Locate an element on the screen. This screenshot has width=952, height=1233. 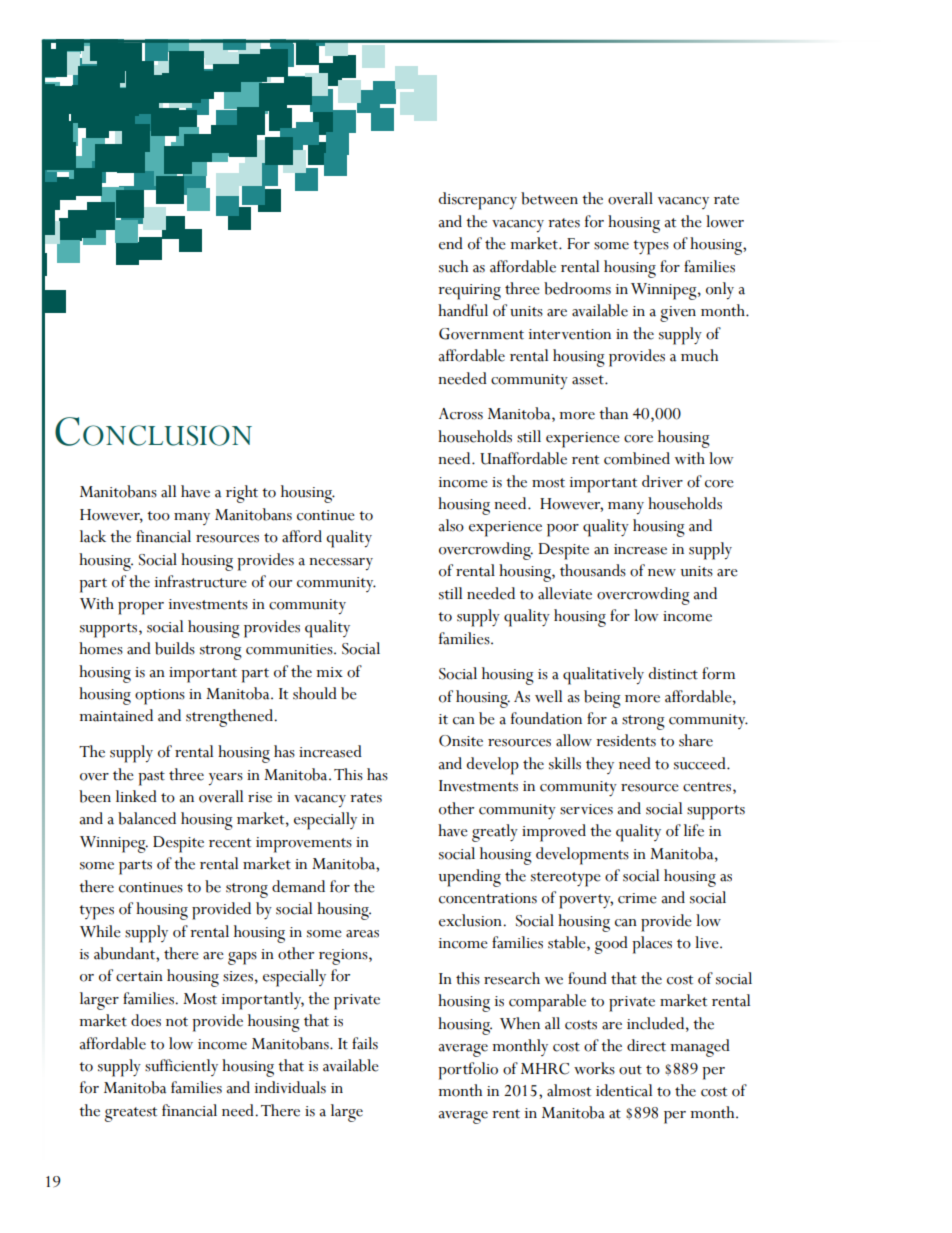
Across is located at coordinates (461, 414).
